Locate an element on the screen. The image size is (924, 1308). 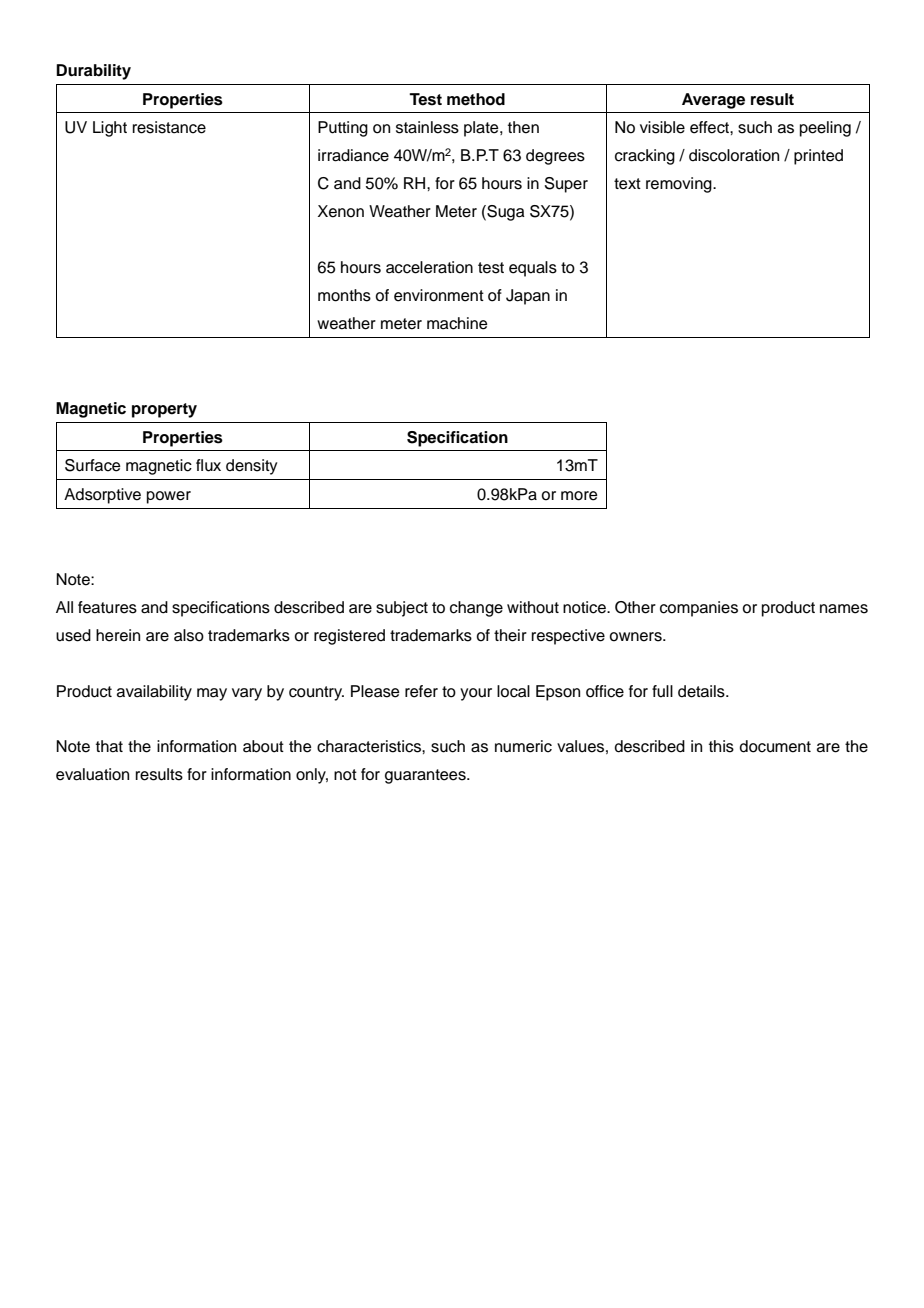
Average is located at coordinates (713, 101).
